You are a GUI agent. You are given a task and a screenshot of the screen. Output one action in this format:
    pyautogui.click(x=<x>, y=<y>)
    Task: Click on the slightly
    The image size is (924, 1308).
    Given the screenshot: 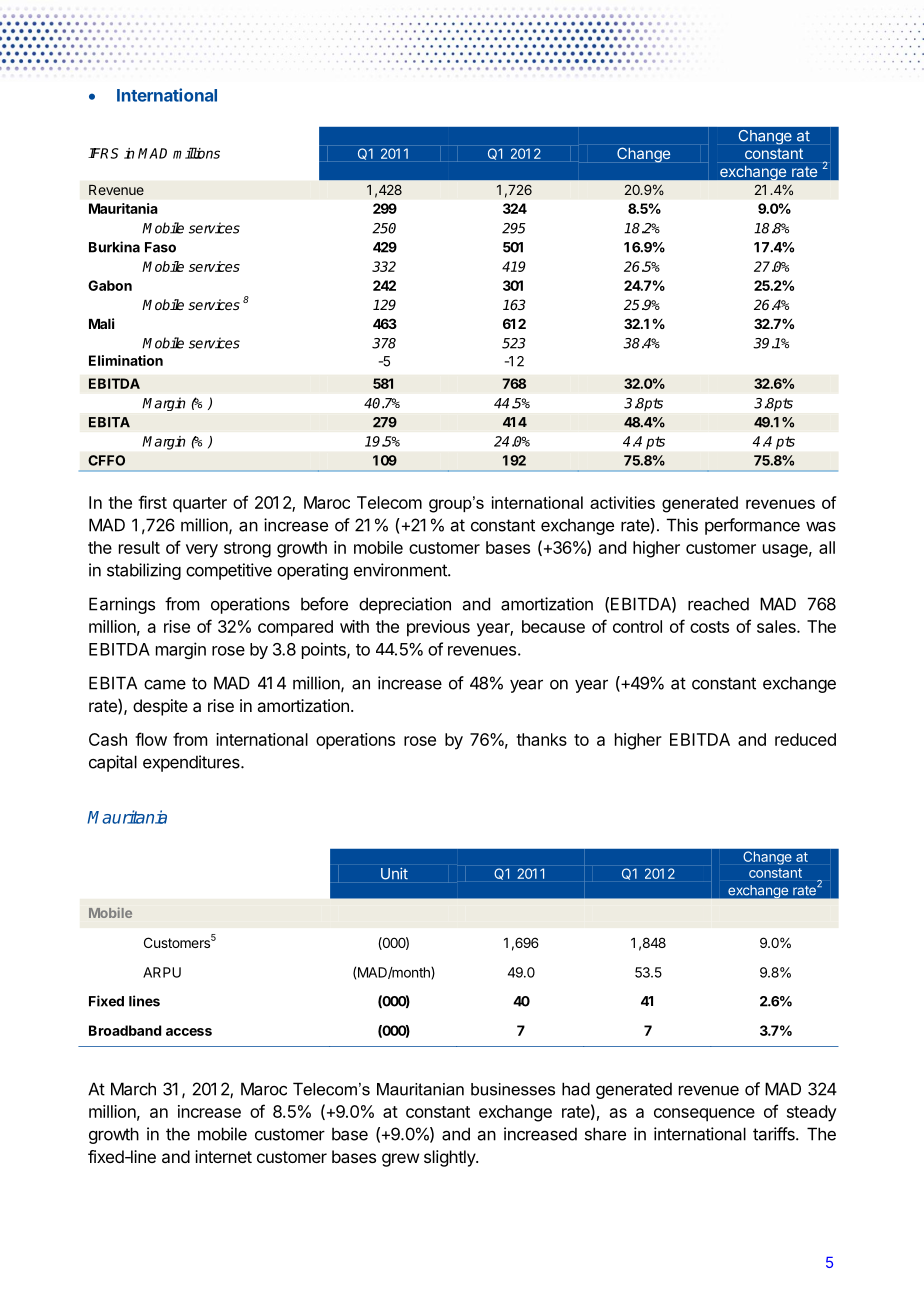 What is the action you would take?
    pyautogui.click(x=450, y=1158)
